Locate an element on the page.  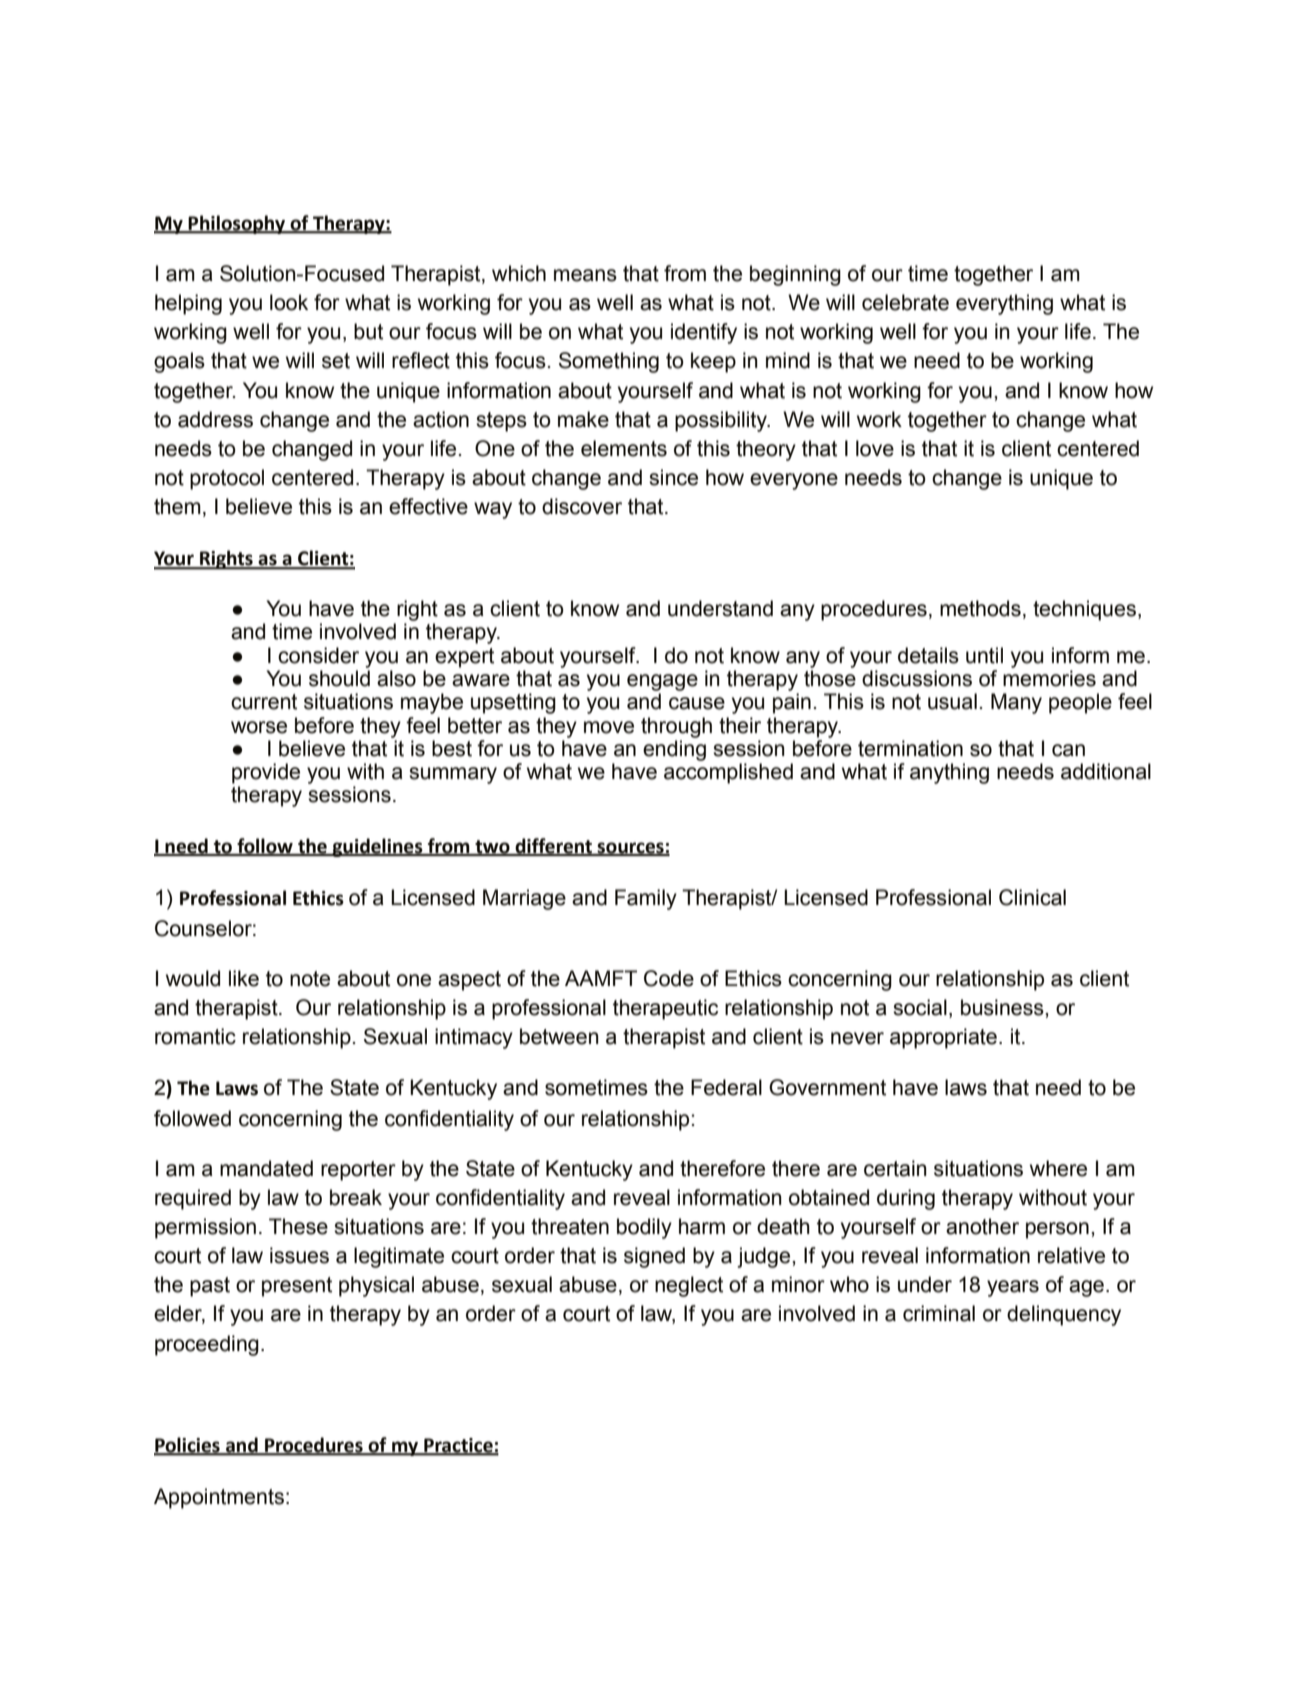
Practice is located at coordinates (458, 1446).
